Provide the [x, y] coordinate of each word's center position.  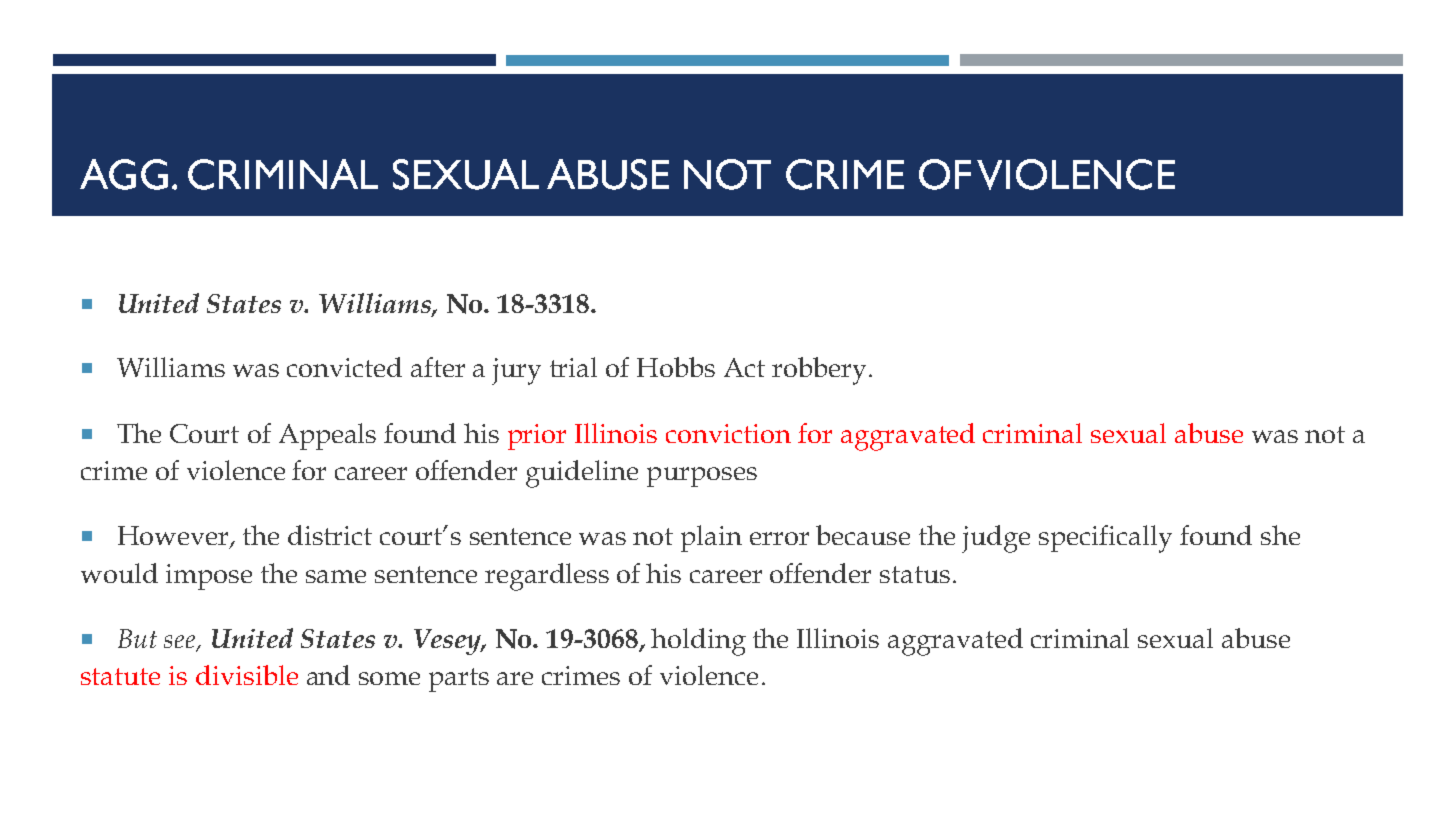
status [915, 574]
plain [711, 538]
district [330, 535]
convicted [344, 367]
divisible [247, 675]
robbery [819, 371]
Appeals [327, 436]
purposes [702, 477]
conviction [728, 433]
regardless [547, 577]
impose [209, 577]
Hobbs [676, 367]
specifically [1105, 539]
